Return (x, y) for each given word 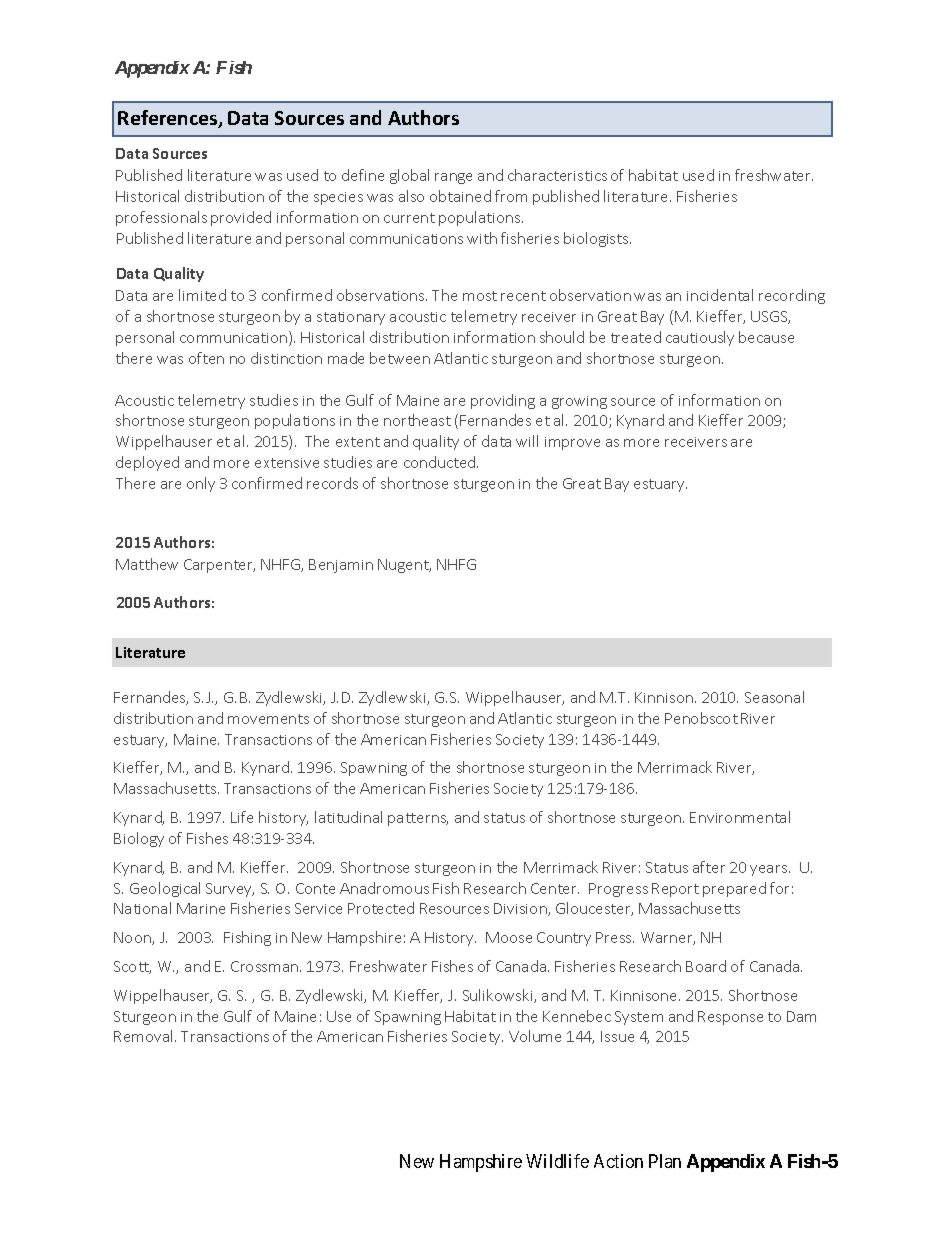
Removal (145, 1036)
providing (503, 401)
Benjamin (341, 566)
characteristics (557, 175)
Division (521, 909)
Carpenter (219, 566)
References (169, 119)
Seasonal (774, 697)
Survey (230, 890)
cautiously (700, 338)
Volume (535, 1036)
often (206, 358)
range (453, 178)
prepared (734, 889)
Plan (665, 1161)
